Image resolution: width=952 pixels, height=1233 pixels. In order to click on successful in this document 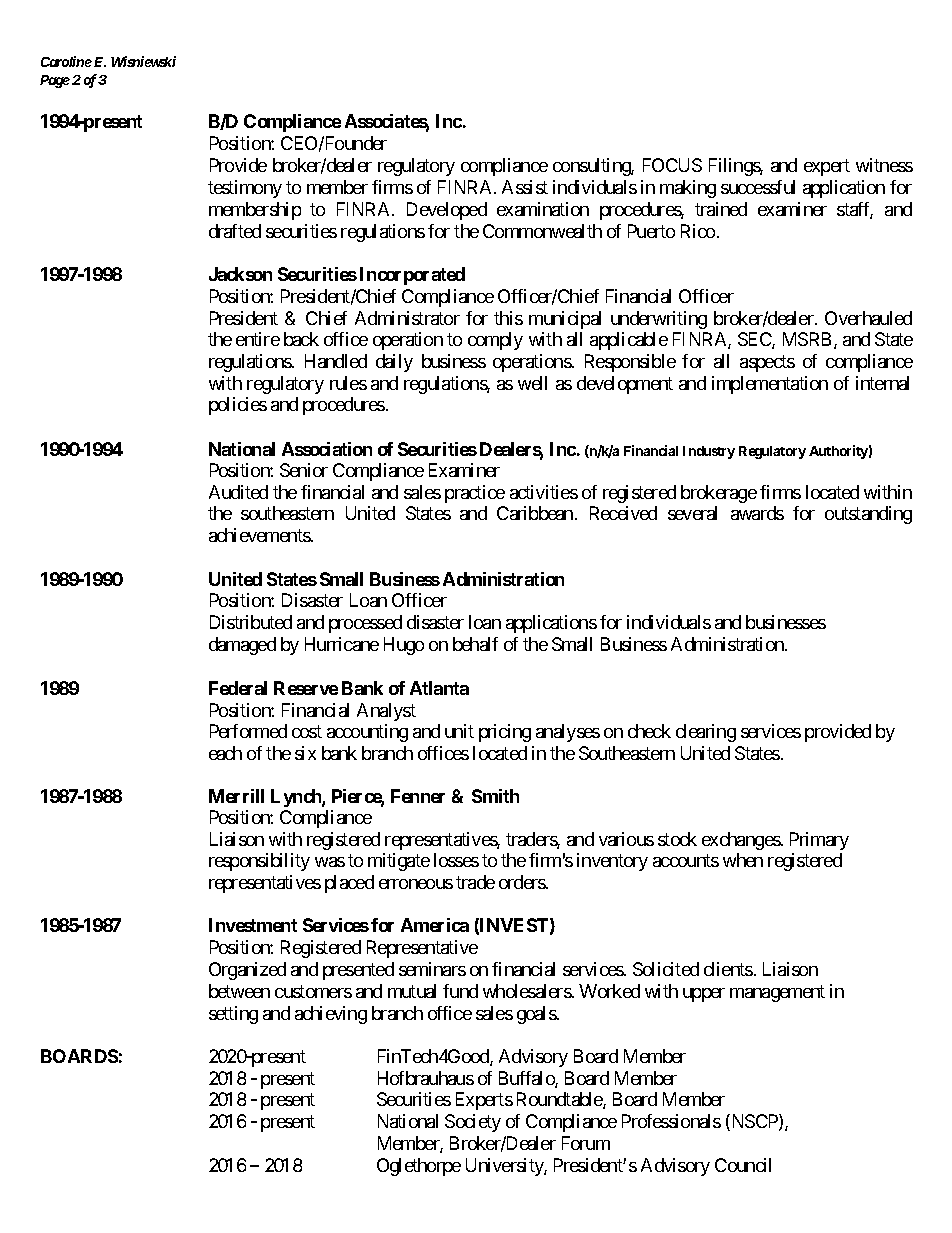, I will do `click(758, 187)`.
